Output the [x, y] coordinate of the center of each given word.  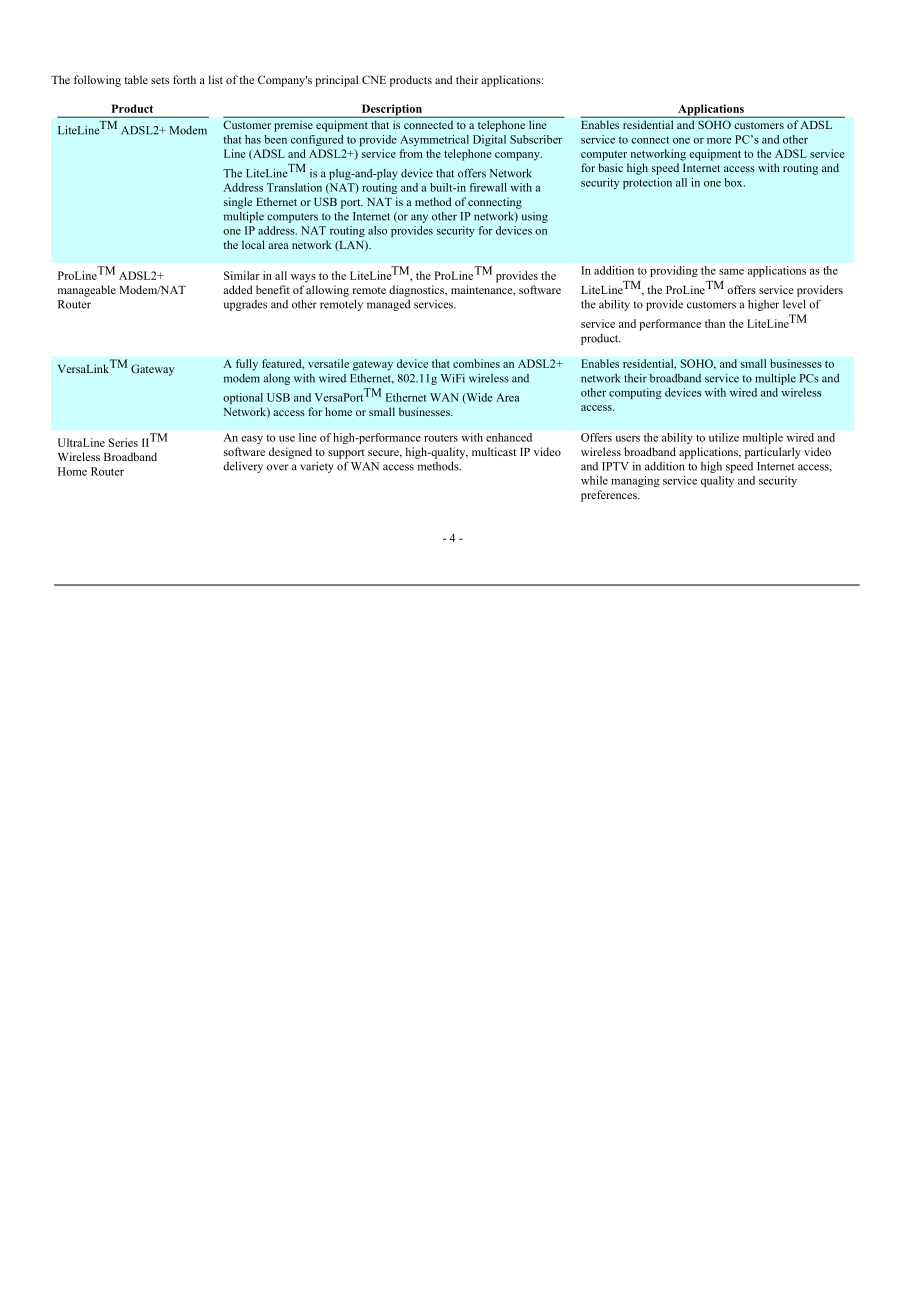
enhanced [509, 437]
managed [389, 305]
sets [160, 80]
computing [635, 393]
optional [243, 398]
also [377, 230]
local [253, 244]
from [411, 153]
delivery [243, 467]
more [719, 141]
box [734, 182]
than [715, 323]
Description [391, 111]
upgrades [245, 305]
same [731, 272]
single [238, 203]
